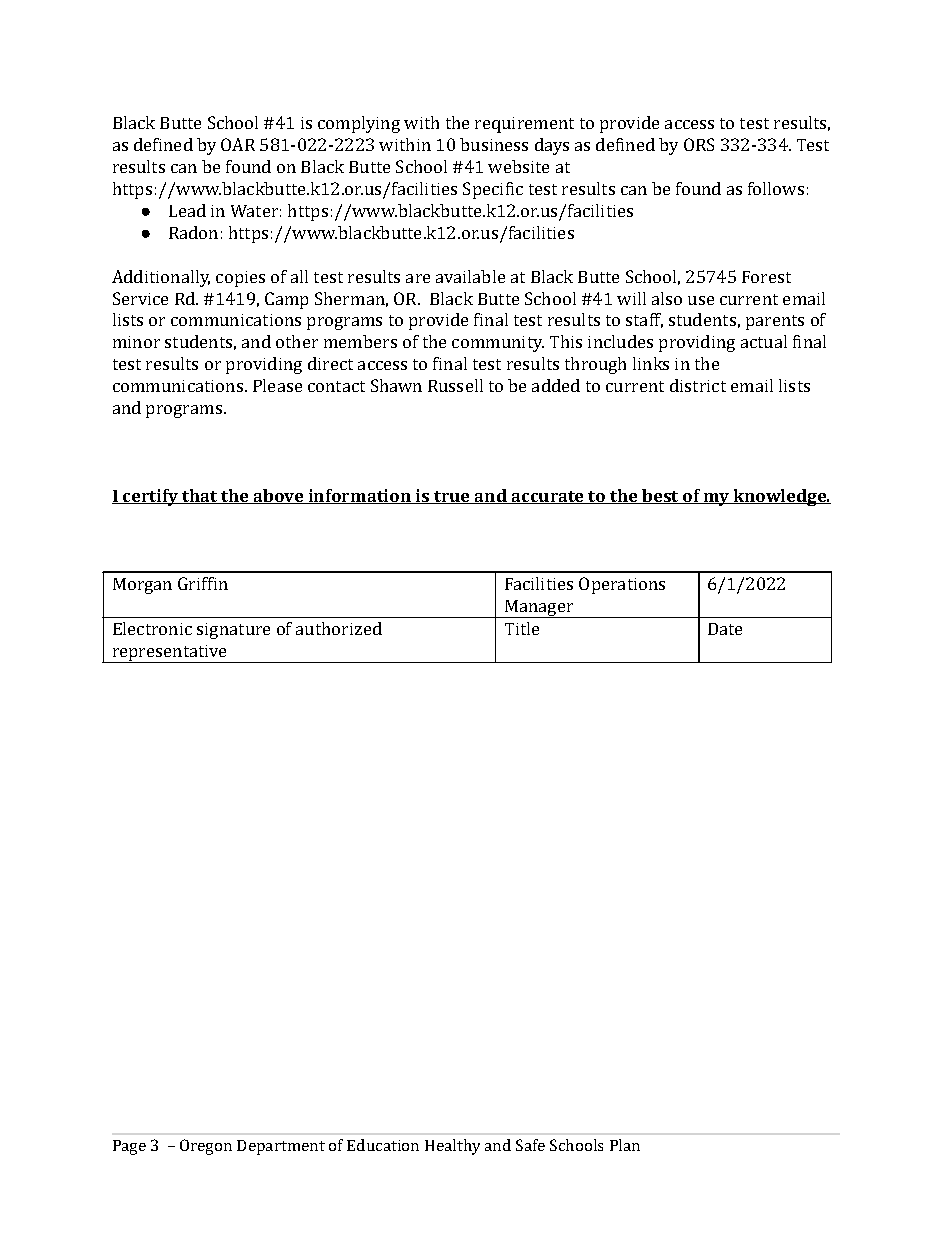 The image size is (952, 1233). I want to click on OAR, so click(238, 144).
